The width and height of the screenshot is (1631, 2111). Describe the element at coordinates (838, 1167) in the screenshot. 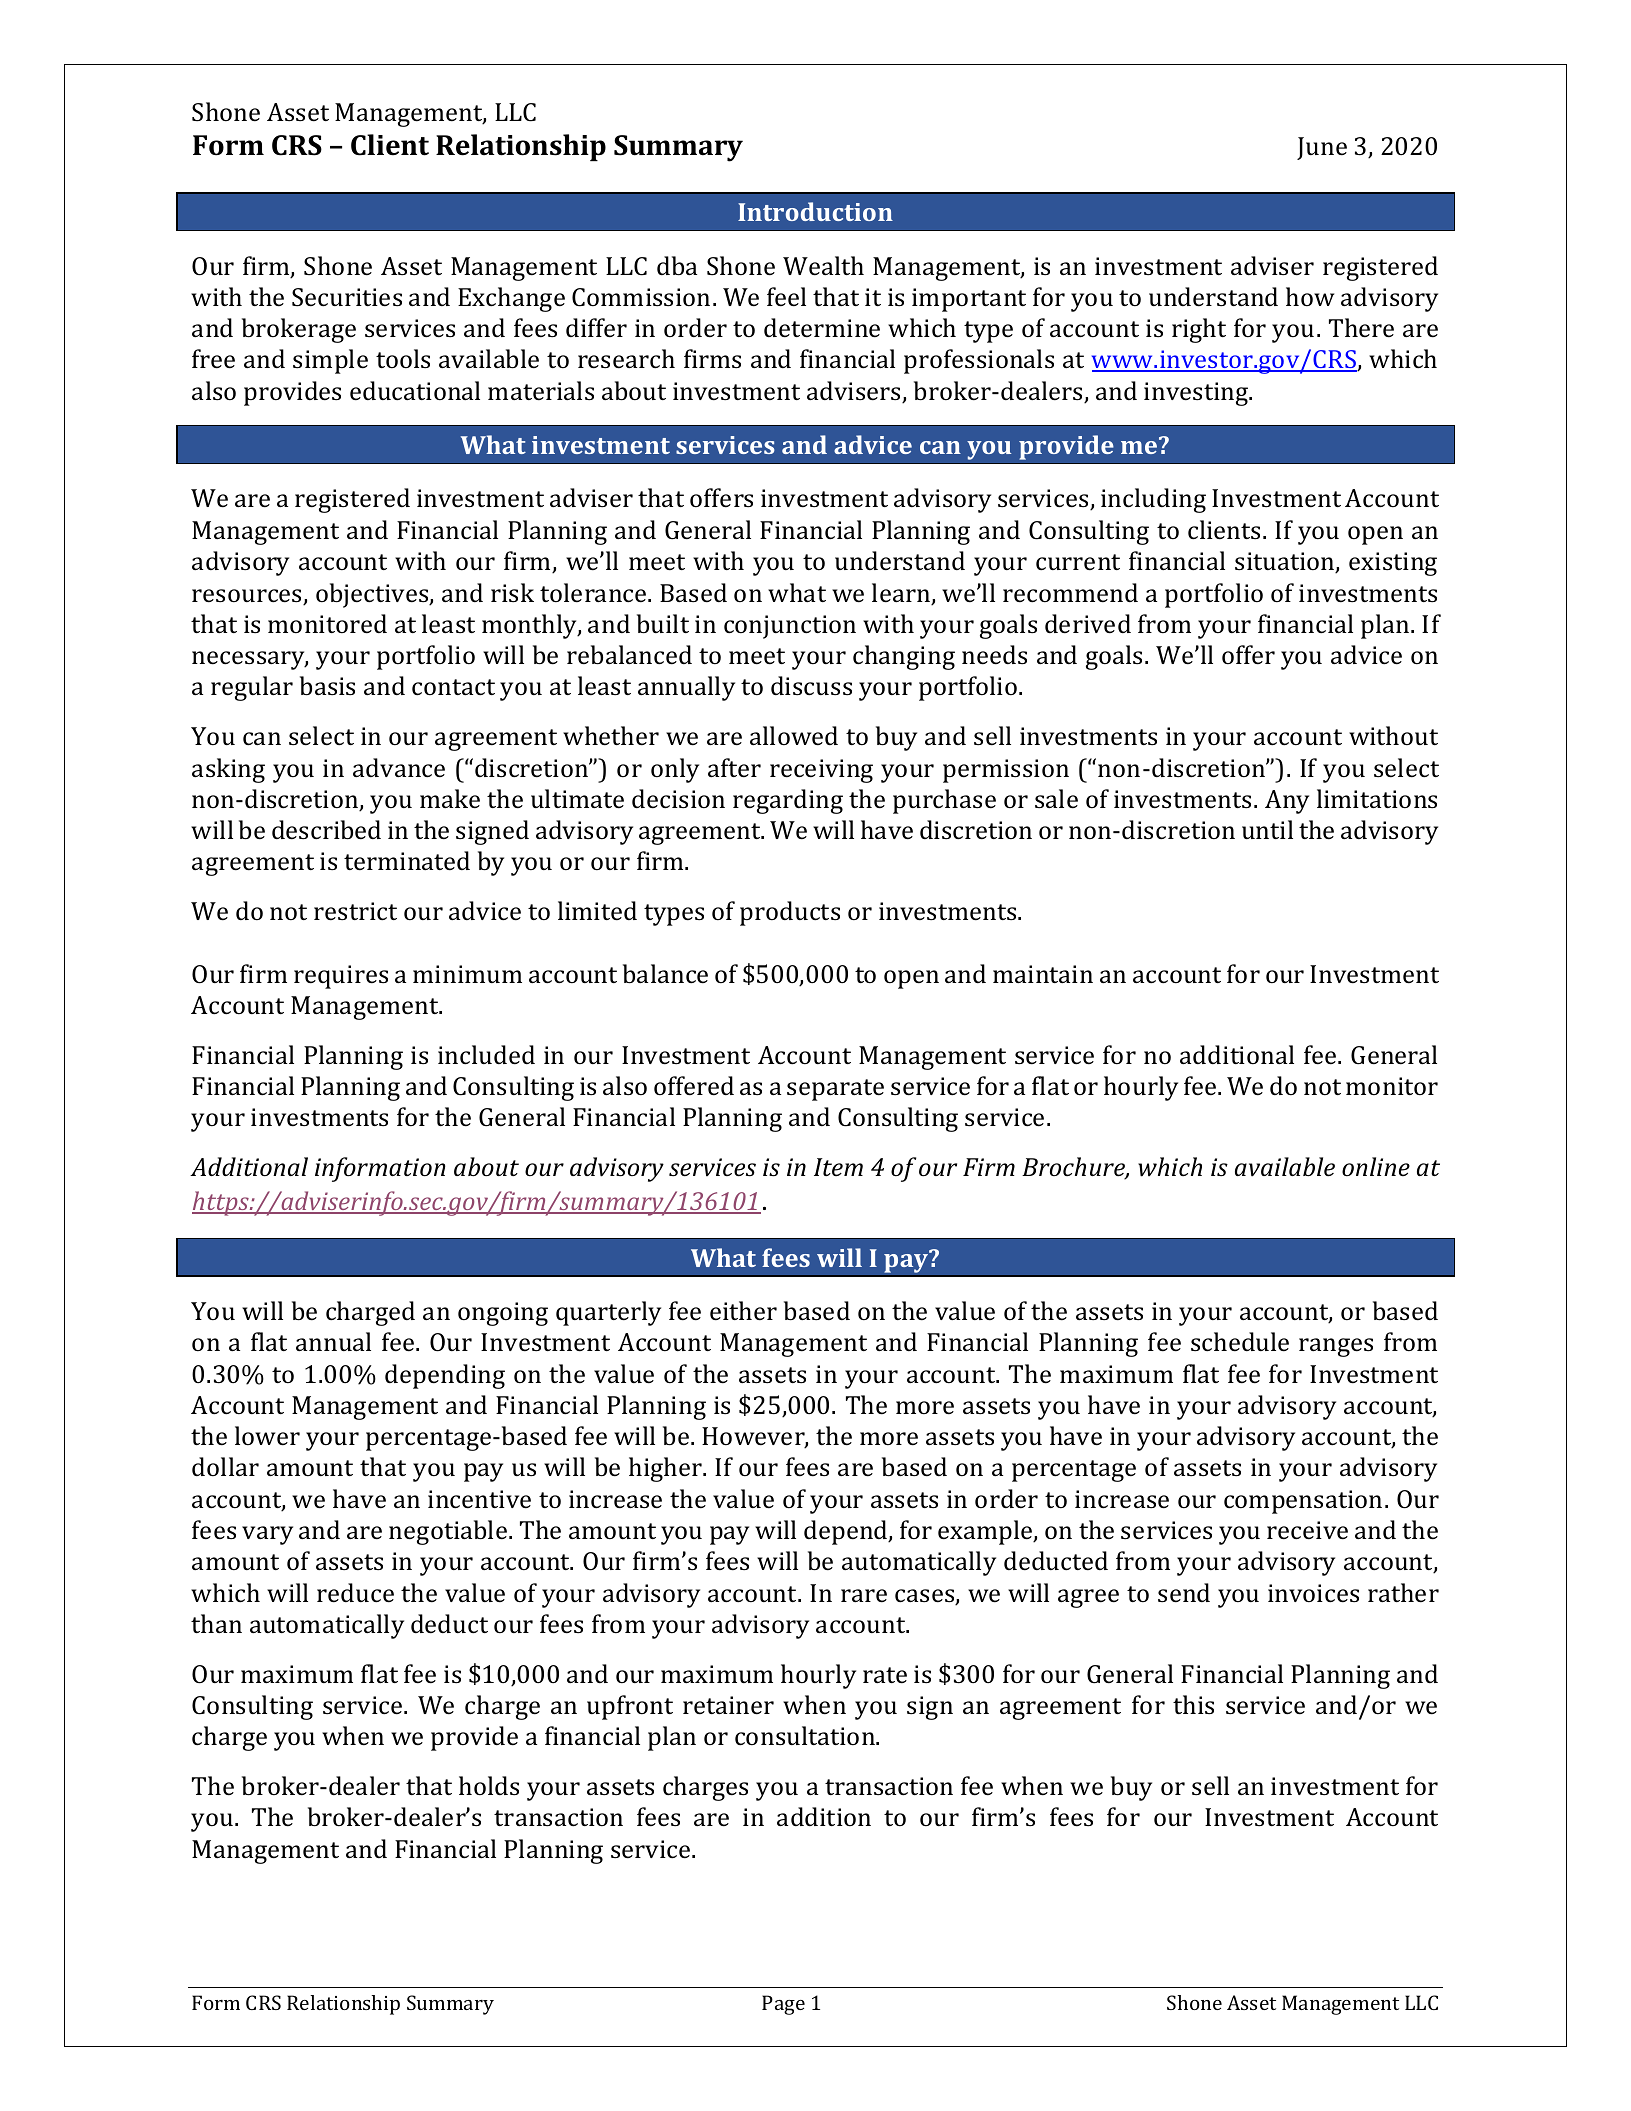

I see `Item` at that location.
